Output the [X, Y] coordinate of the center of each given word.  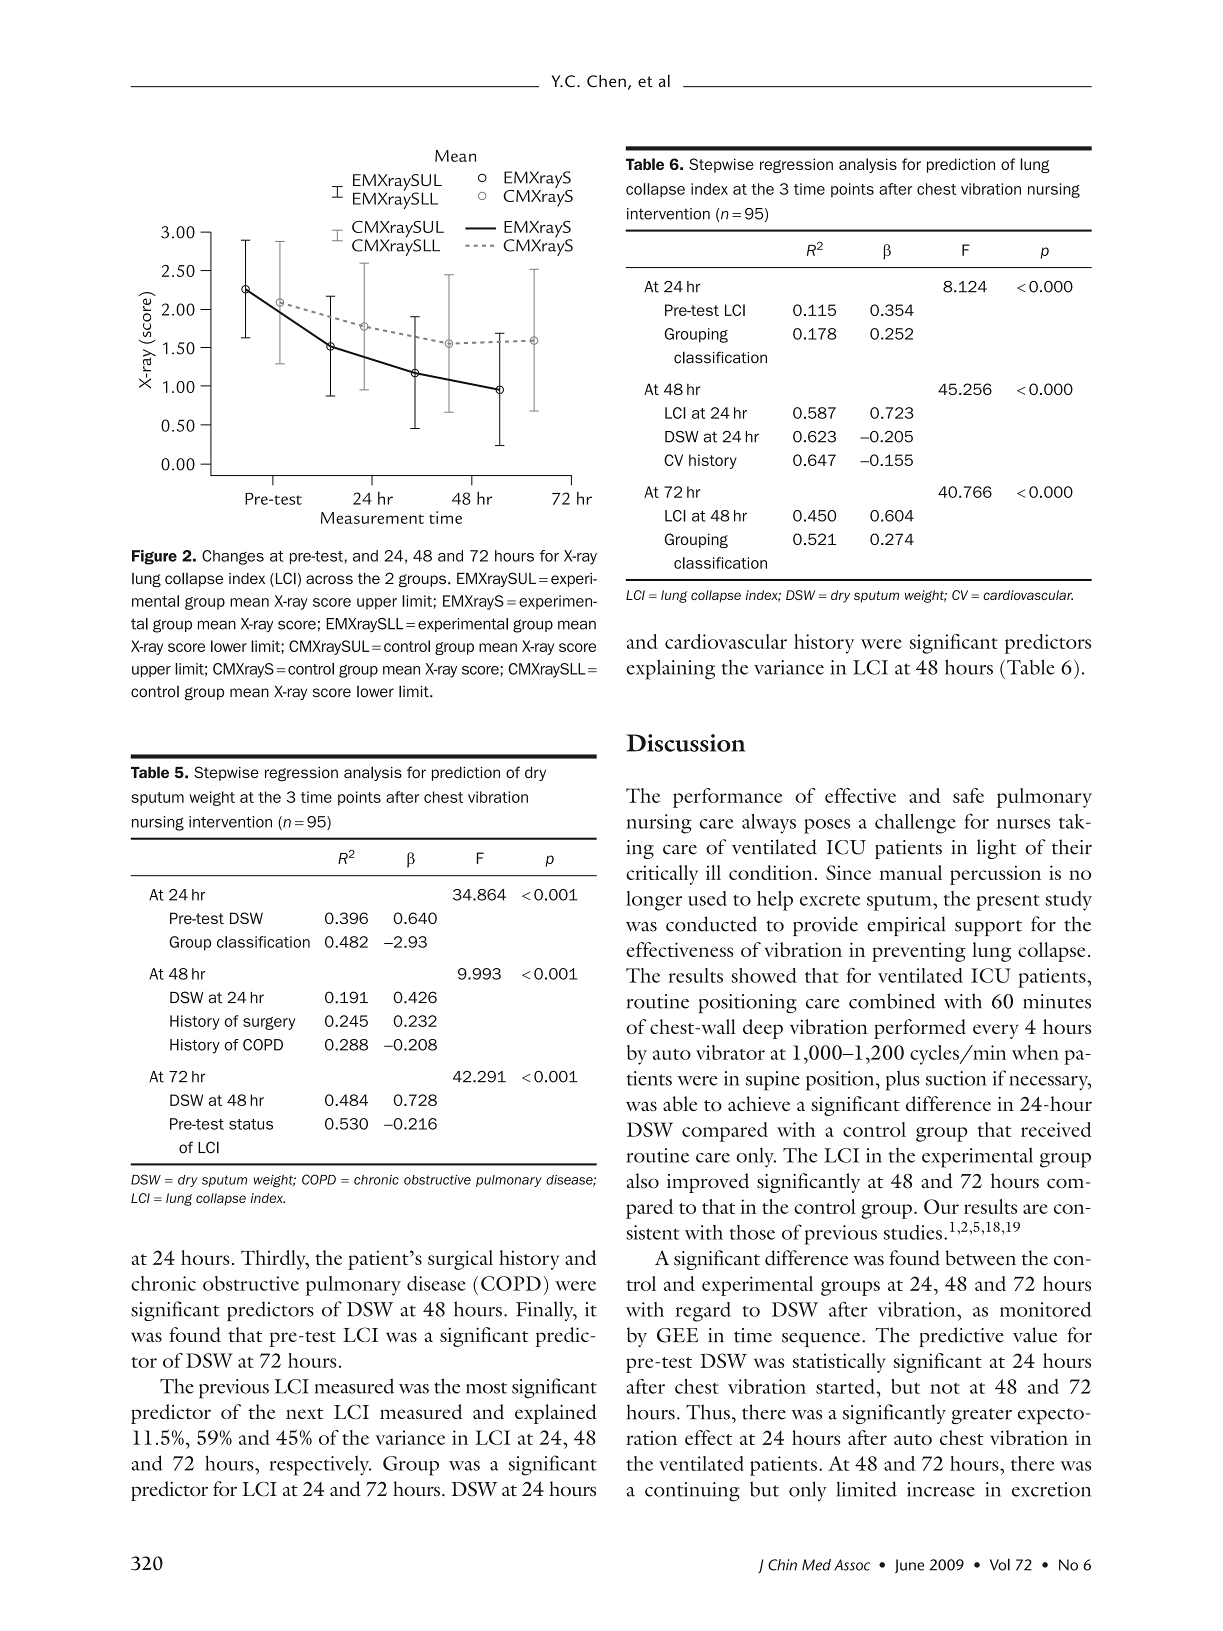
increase [941, 1489]
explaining [670, 669]
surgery [269, 1023]
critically [662, 875]
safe [968, 795]
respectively [320, 1465]
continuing [692, 1492]
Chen [606, 81]
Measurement [372, 518]
